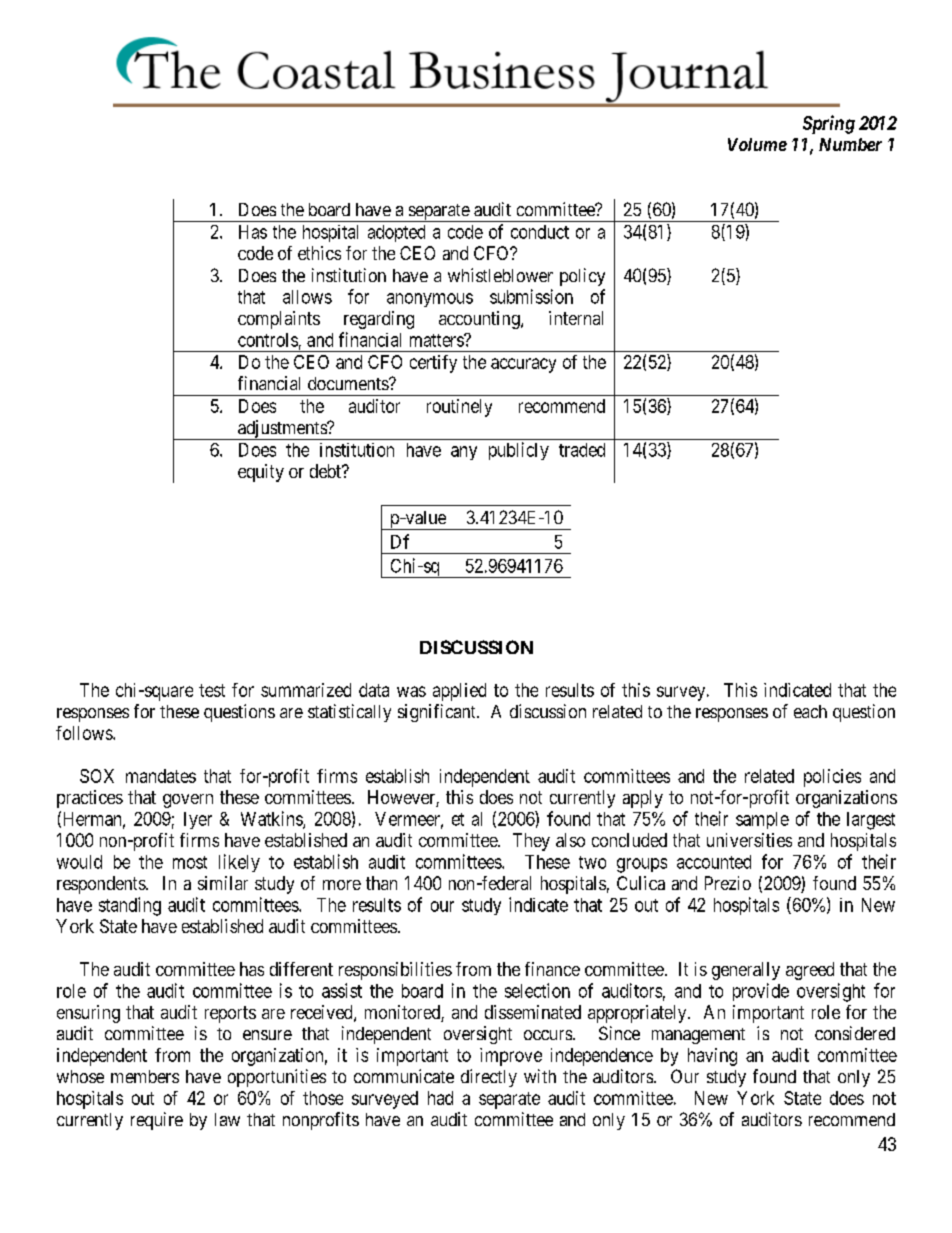 Image resolution: width=952 pixels, height=1233 pixels. I want to click on traded, so click(582, 450).
